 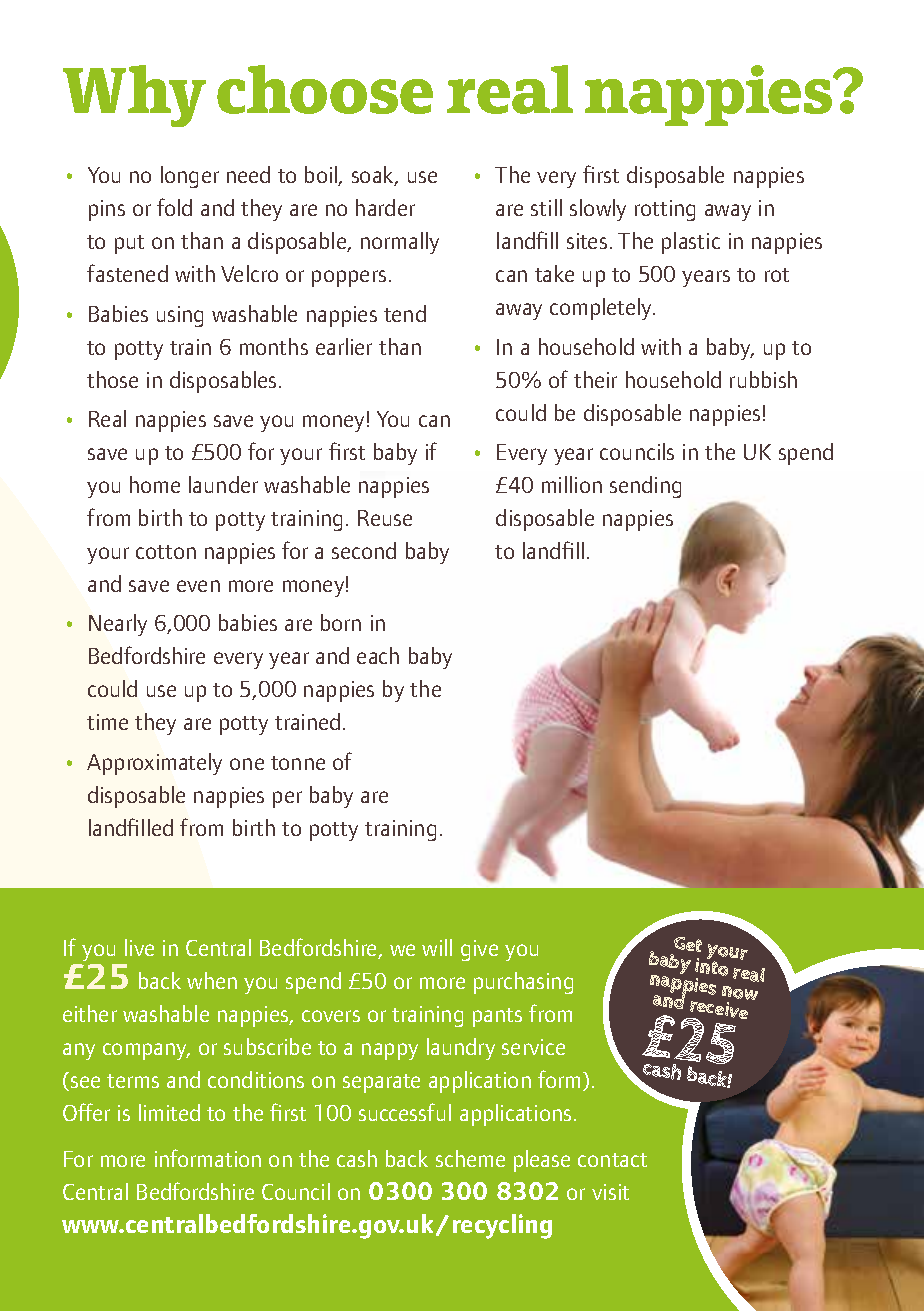 I want to click on rotting, so click(x=665, y=210).
